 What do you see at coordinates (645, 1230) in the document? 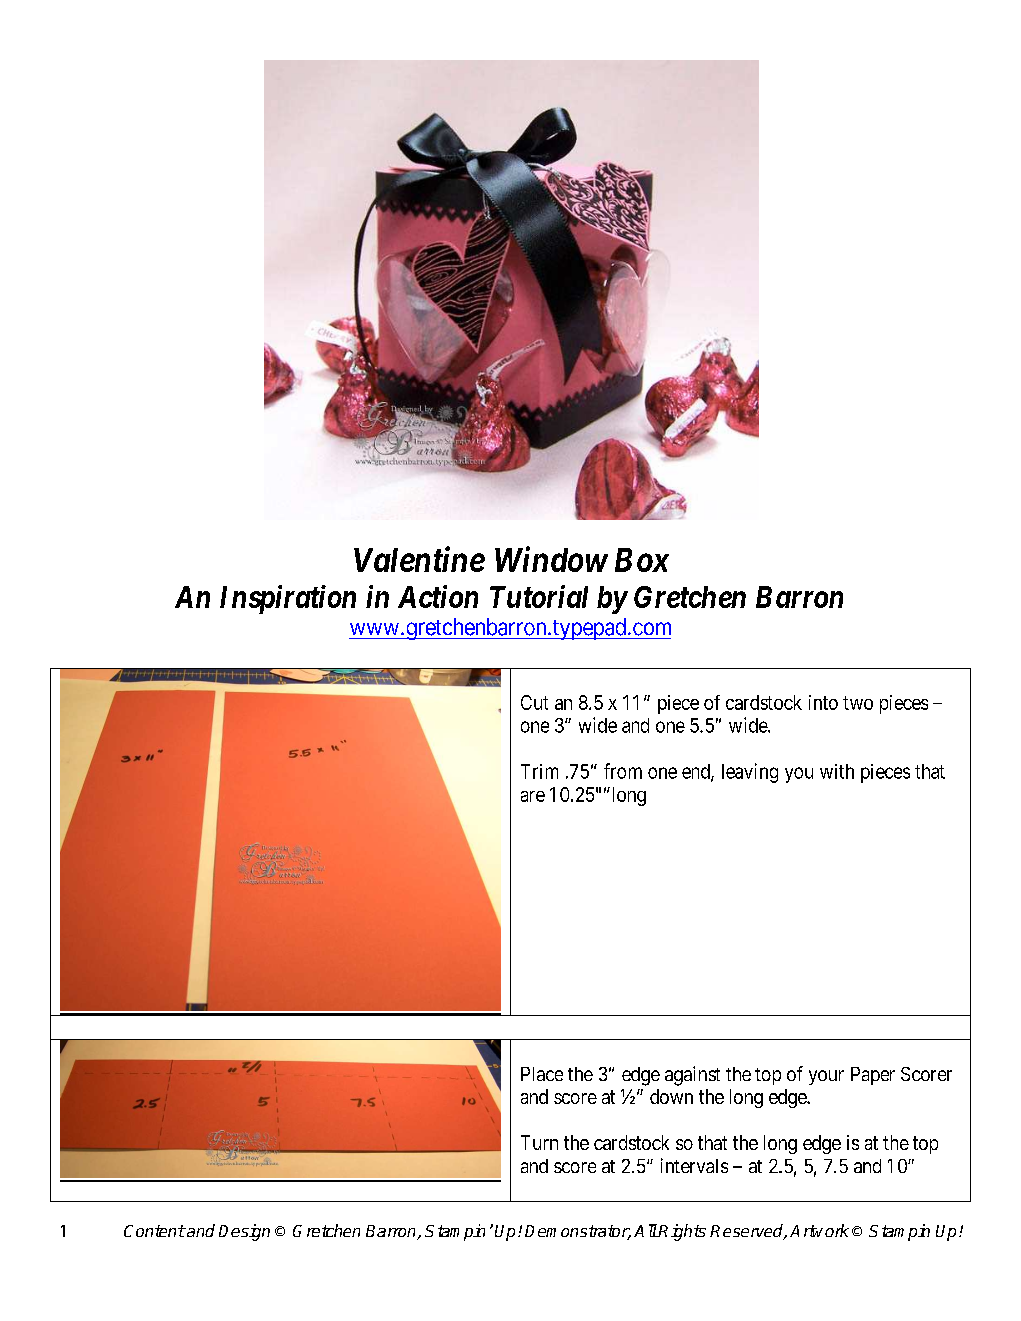
I see `All` at bounding box center [645, 1230].
